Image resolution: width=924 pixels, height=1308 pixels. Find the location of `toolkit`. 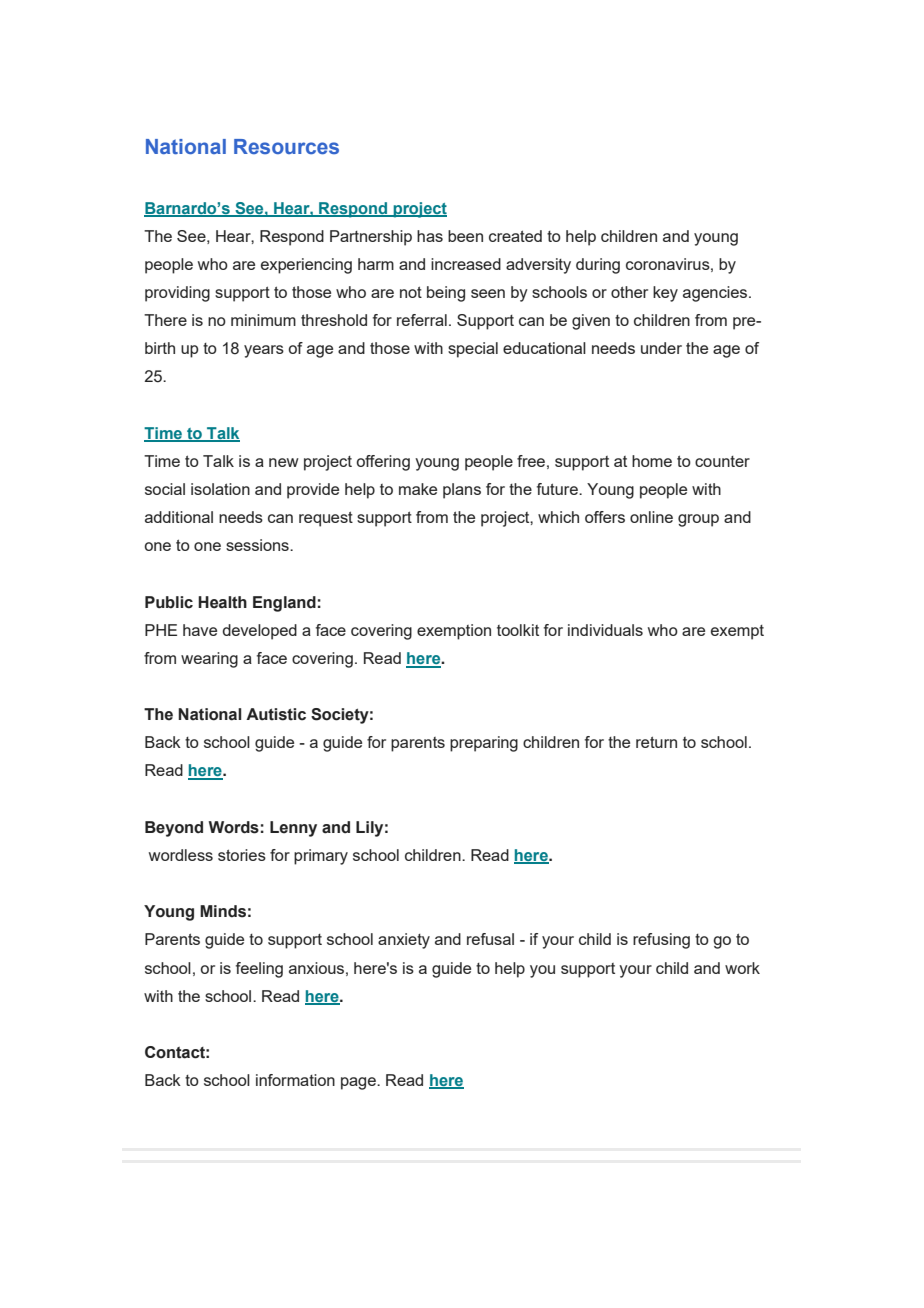

toolkit is located at coordinates (518, 630).
